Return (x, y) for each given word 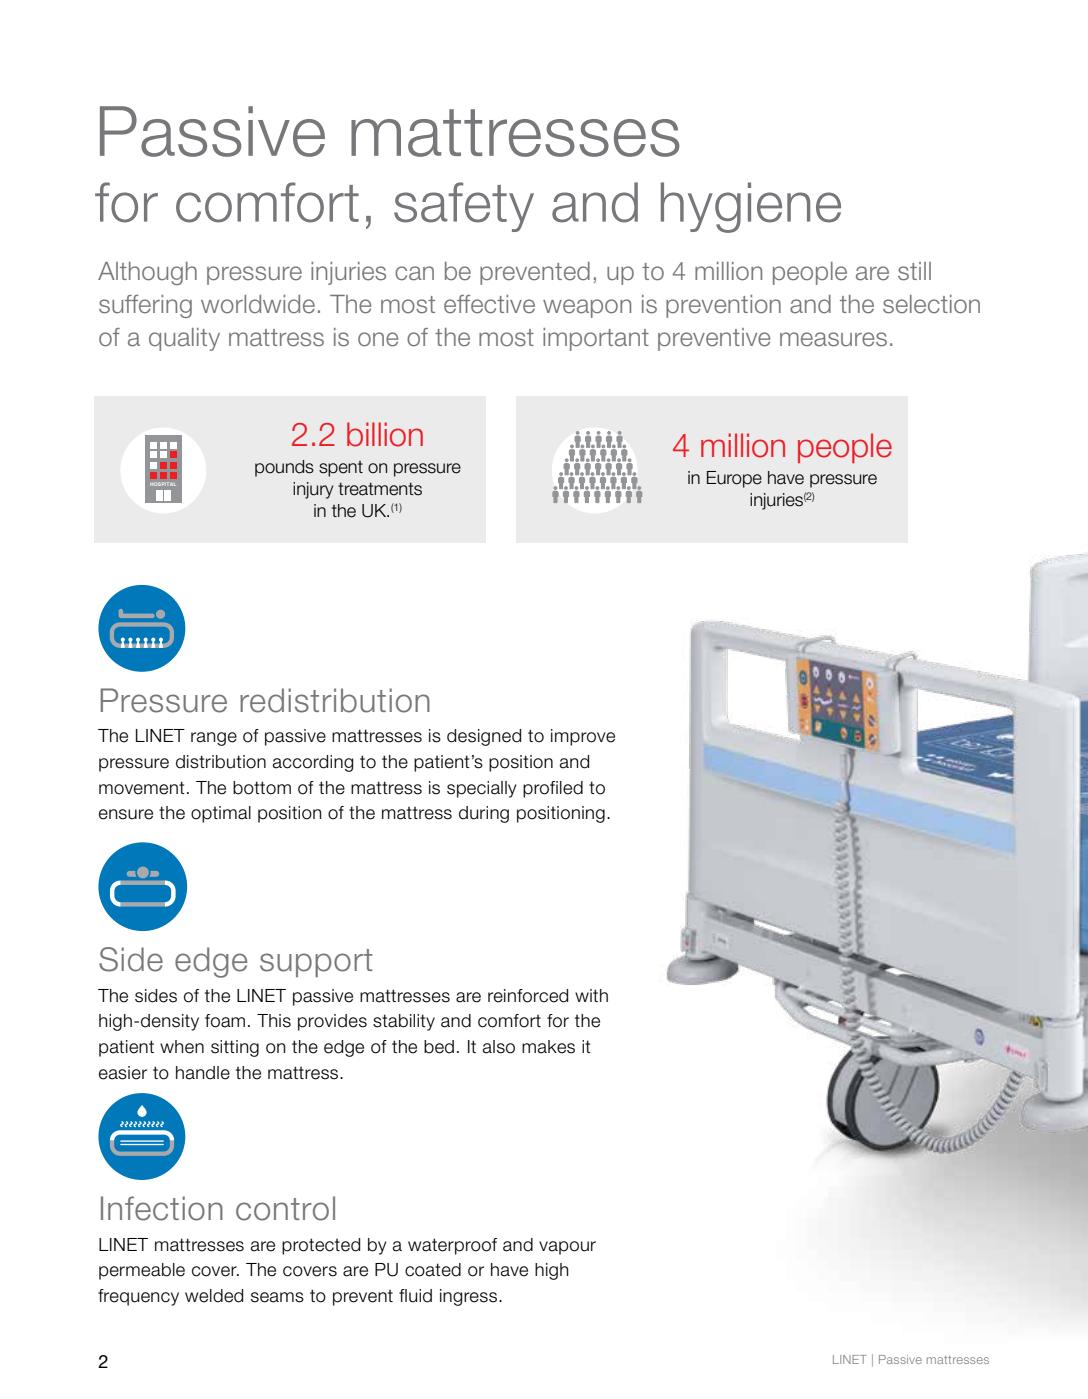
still (914, 271)
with (591, 995)
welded (214, 1296)
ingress (470, 1297)
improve (583, 737)
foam (225, 1021)
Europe (734, 479)
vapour (567, 1248)
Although (147, 273)
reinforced (528, 996)
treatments (380, 489)
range (214, 739)
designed (484, 737)
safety (464, 207)
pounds (284, 468)
